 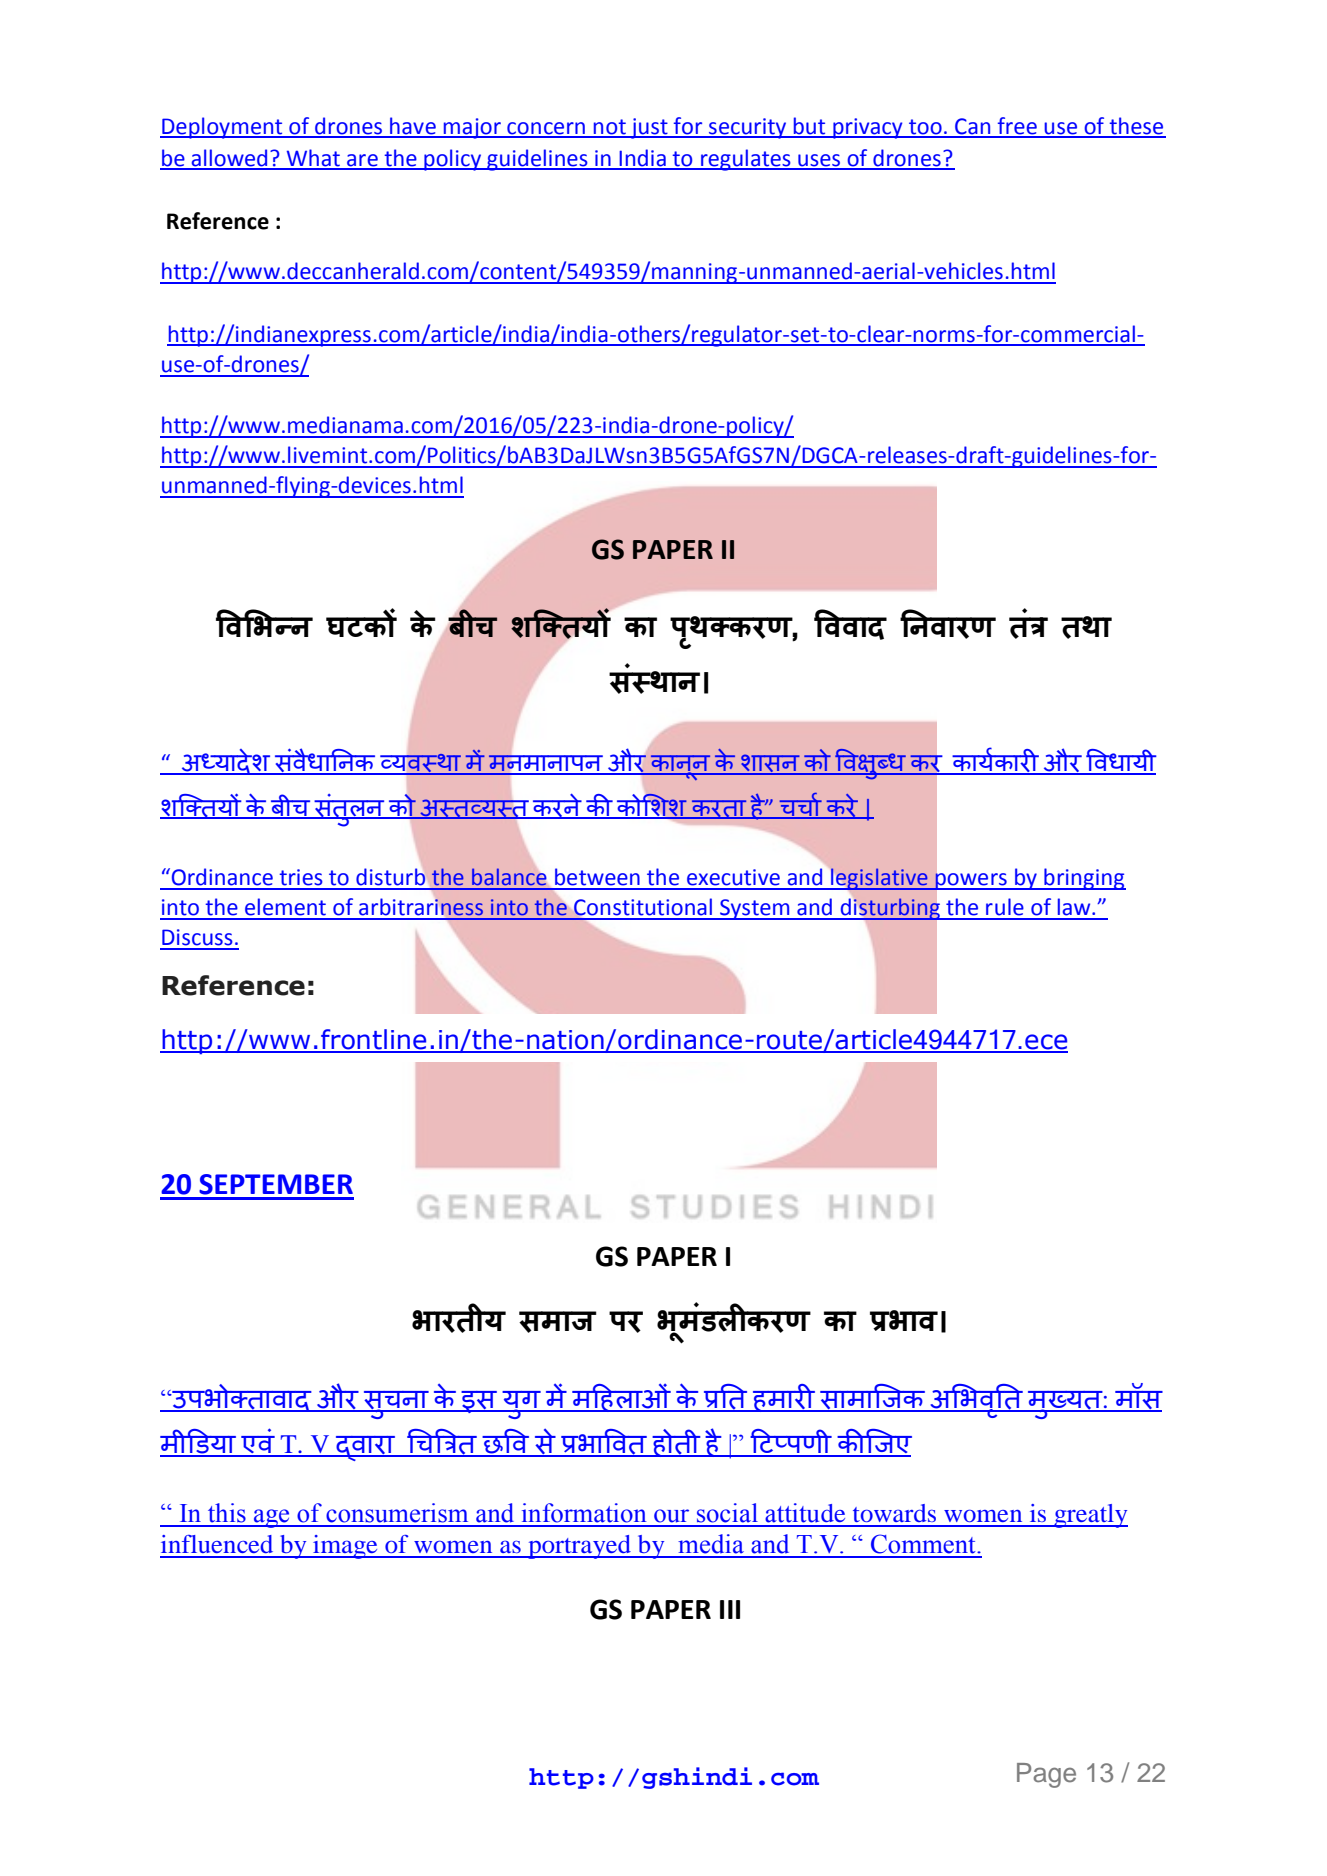 I want to click on Page, so click(x=1046, y=1775).
